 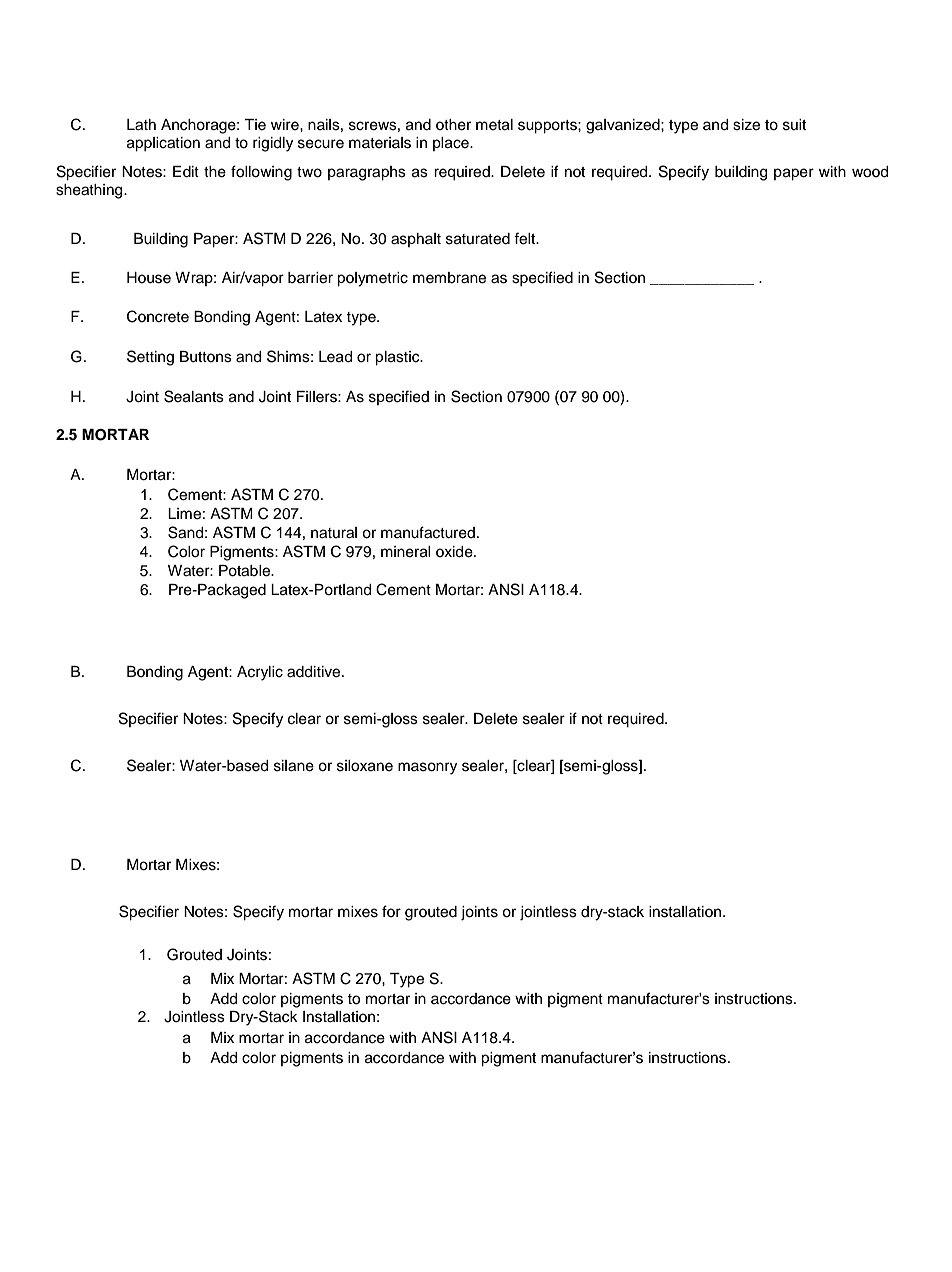 I want to click on plastic, so click(x=398, y=358).
